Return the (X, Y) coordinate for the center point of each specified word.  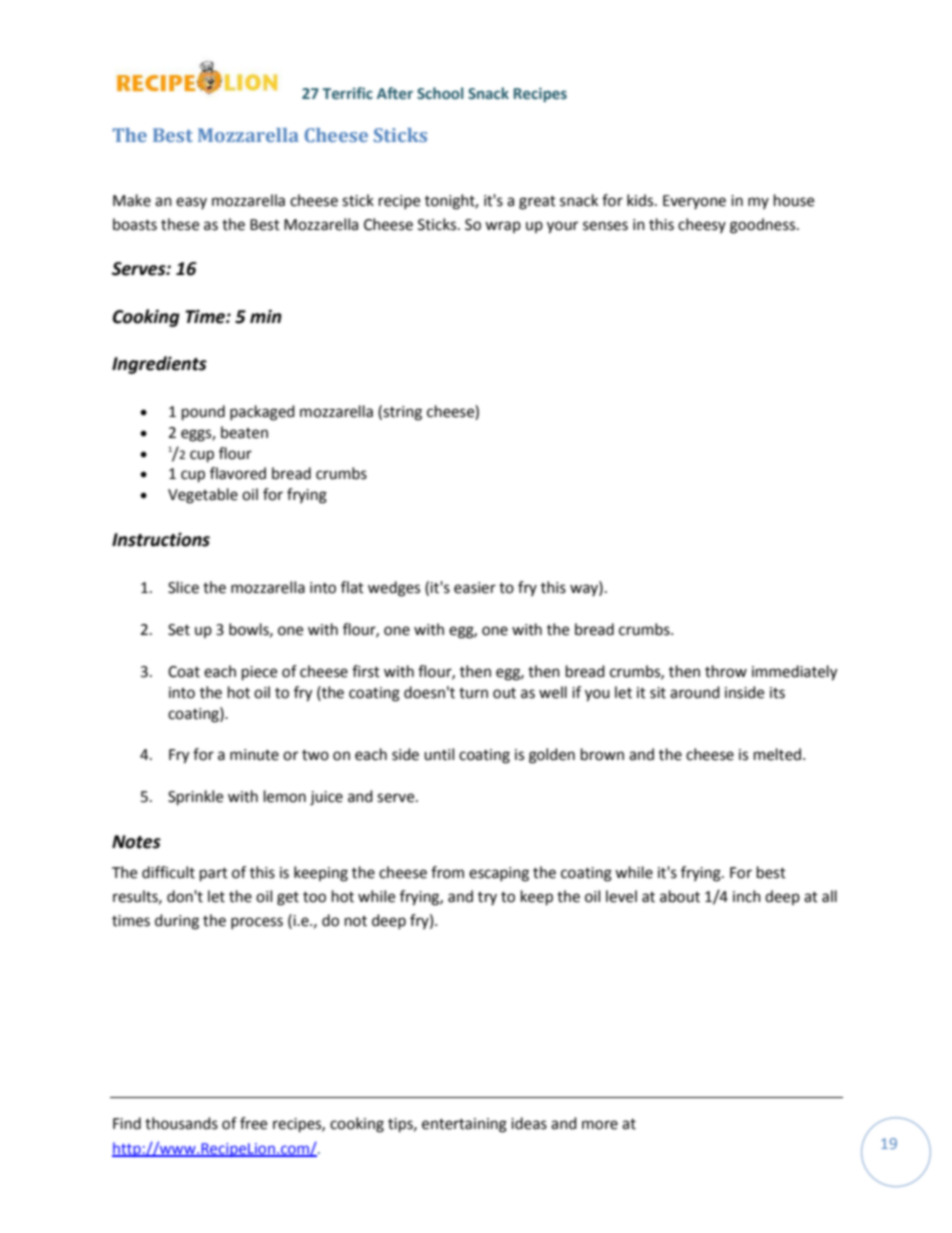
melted (777, 754)
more (600, 1125)
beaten (244, 432)
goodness (764, 226)
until (439, 754)
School (440, 93)
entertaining (464, 1125)
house (794, 200)
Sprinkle (195, 798)
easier (475, 588)
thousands (181, 1123)
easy (191, 203)
